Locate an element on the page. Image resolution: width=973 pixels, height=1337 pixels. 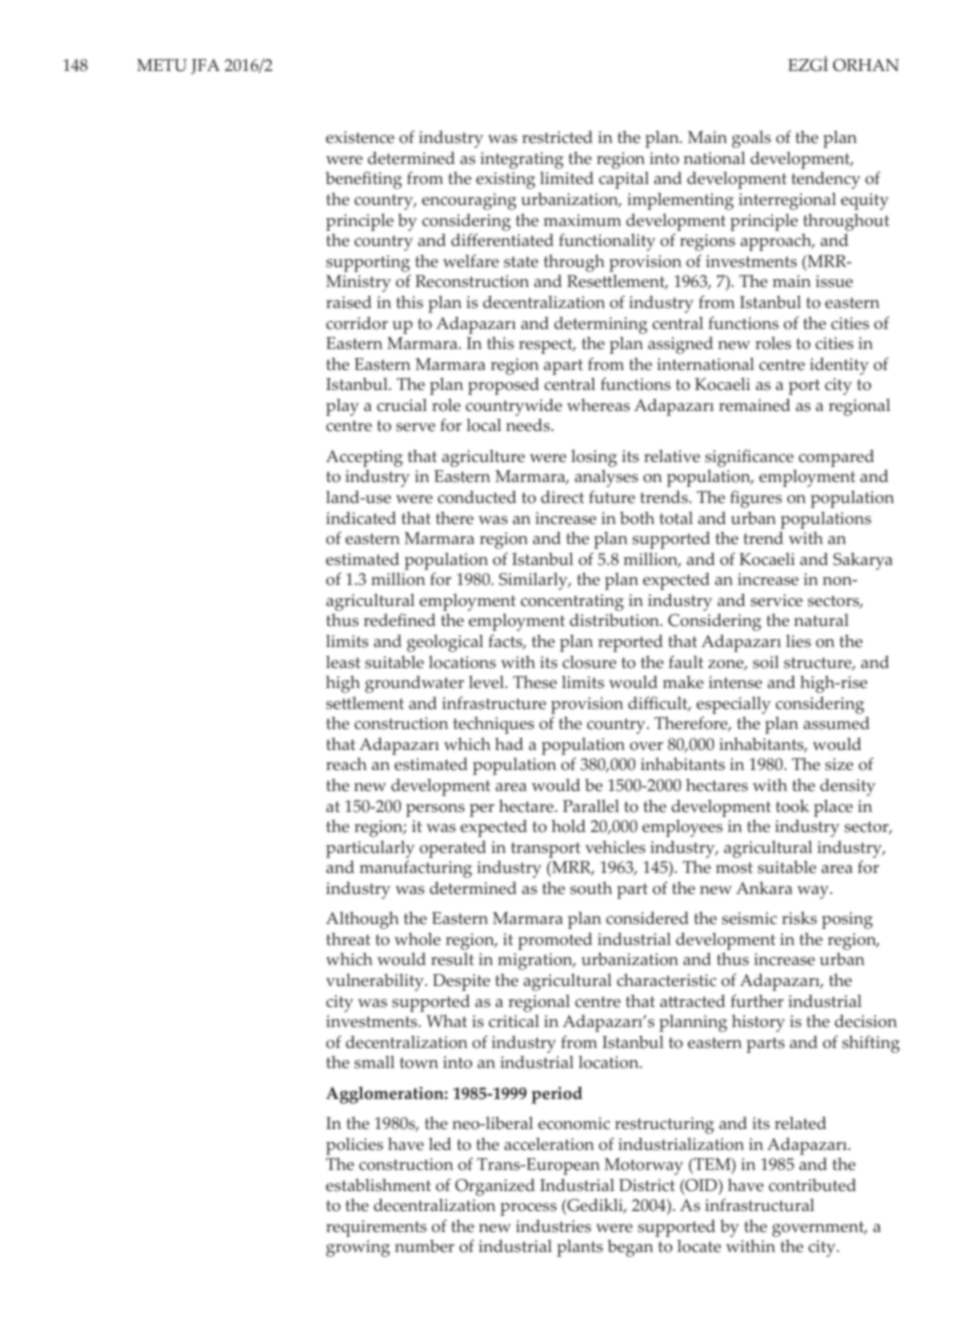
groundwater is located at coordinates (414, 684).
